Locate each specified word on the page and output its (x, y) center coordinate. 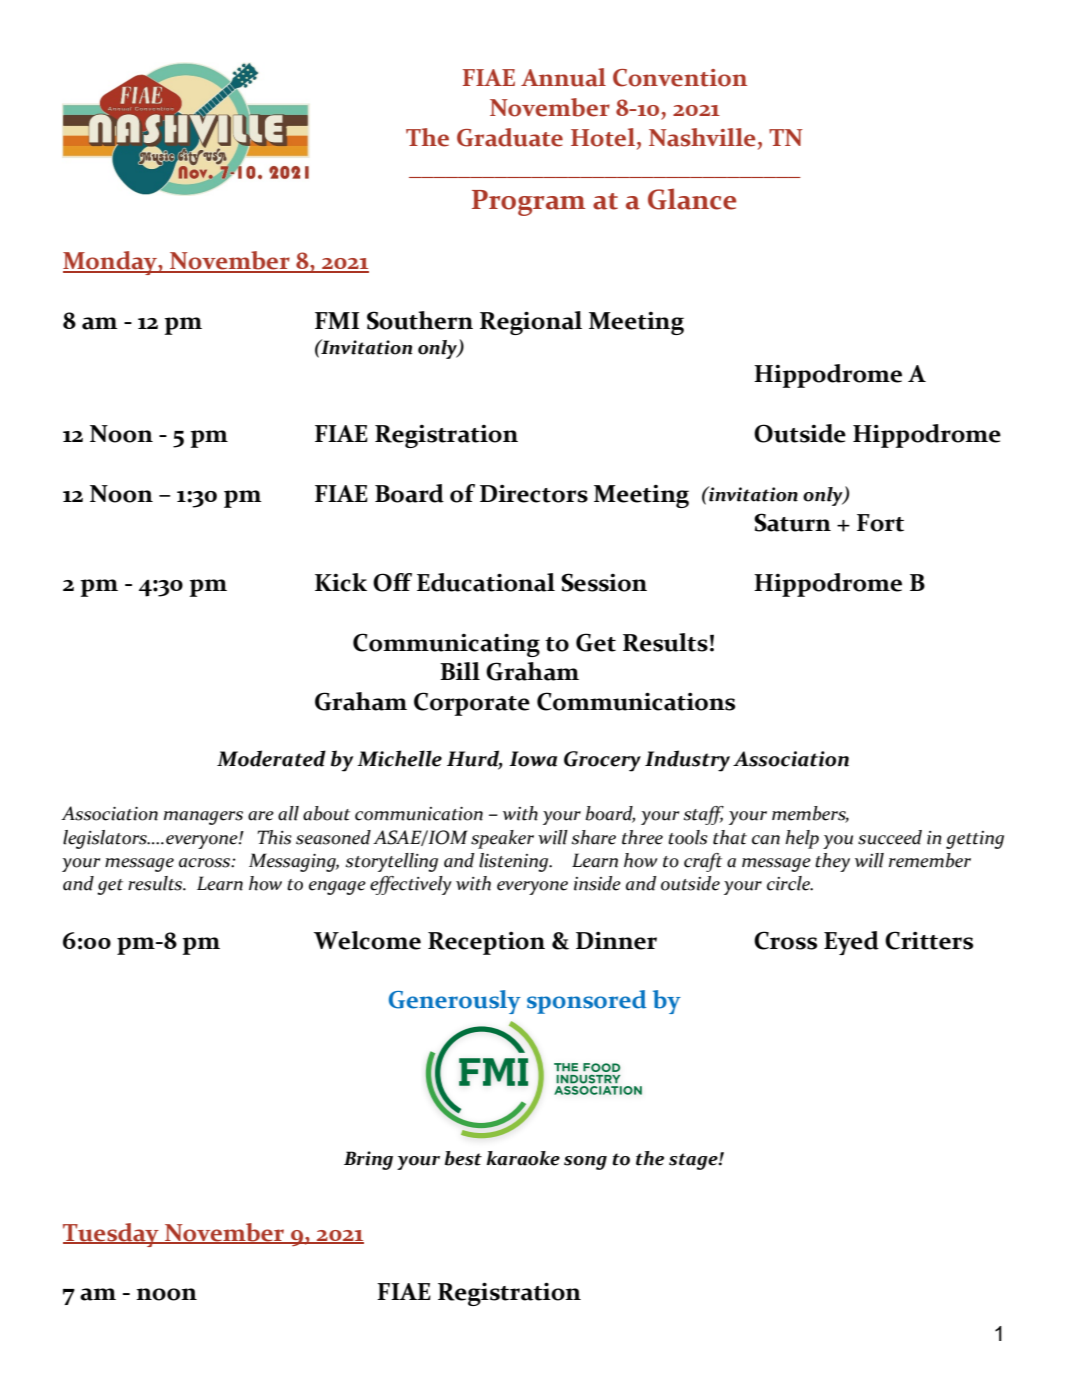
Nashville (702, 137)
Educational (486, 582)
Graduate (510, 137)
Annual (563, 77)
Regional (531, 323)
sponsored (587, 1002)
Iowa (533, 759)
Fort (880, 523)
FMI (337, 320)
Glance (692, 199)
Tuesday (112, 1235)
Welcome (367, 940)
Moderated (271, 758)
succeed (890, 837)
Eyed (851, 943)
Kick (341, 582)
